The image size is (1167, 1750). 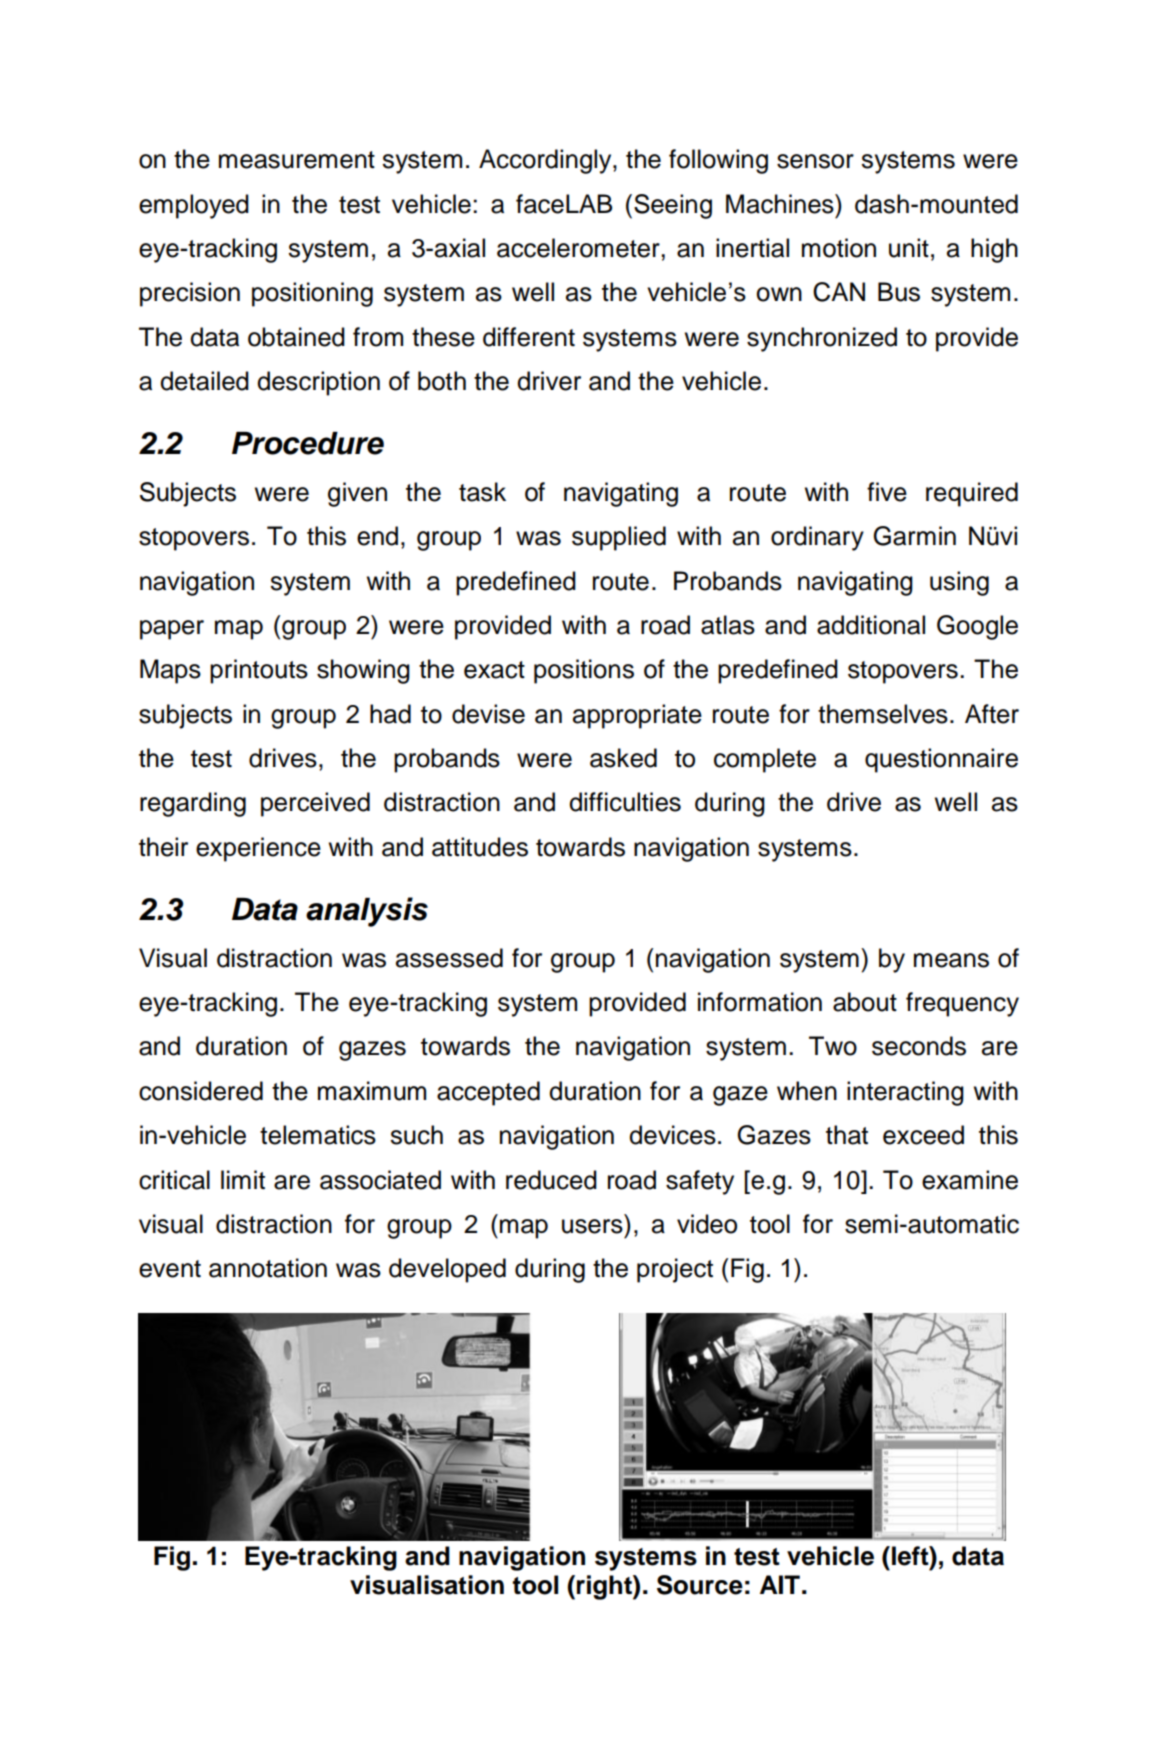 What do you see at coordinates (268, 1268) in the document?
I see `annotation` at bounding box center [268, 1268].
